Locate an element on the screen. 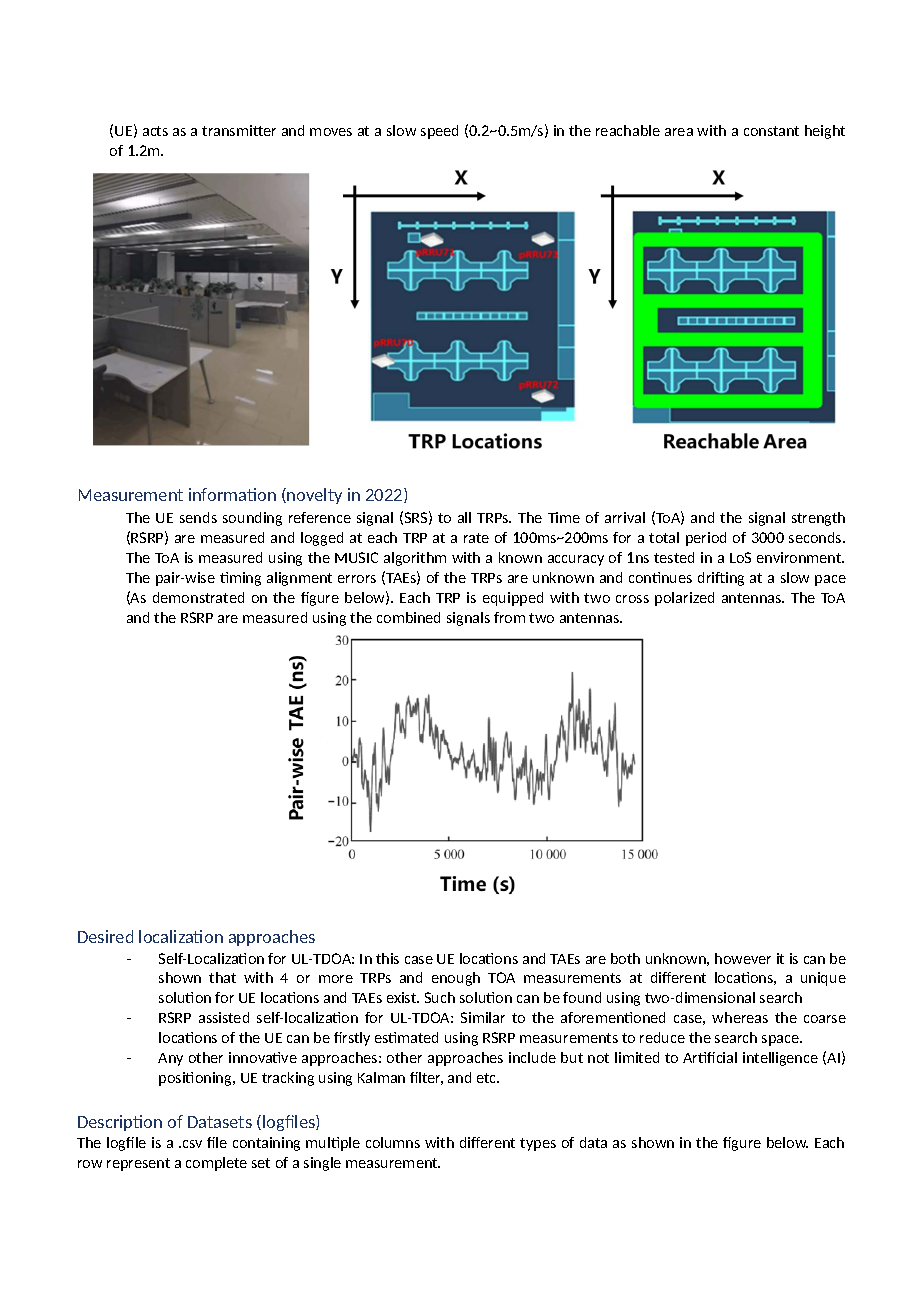 The image size is (924, 1308). acts is located at coordinates (155, 131).
